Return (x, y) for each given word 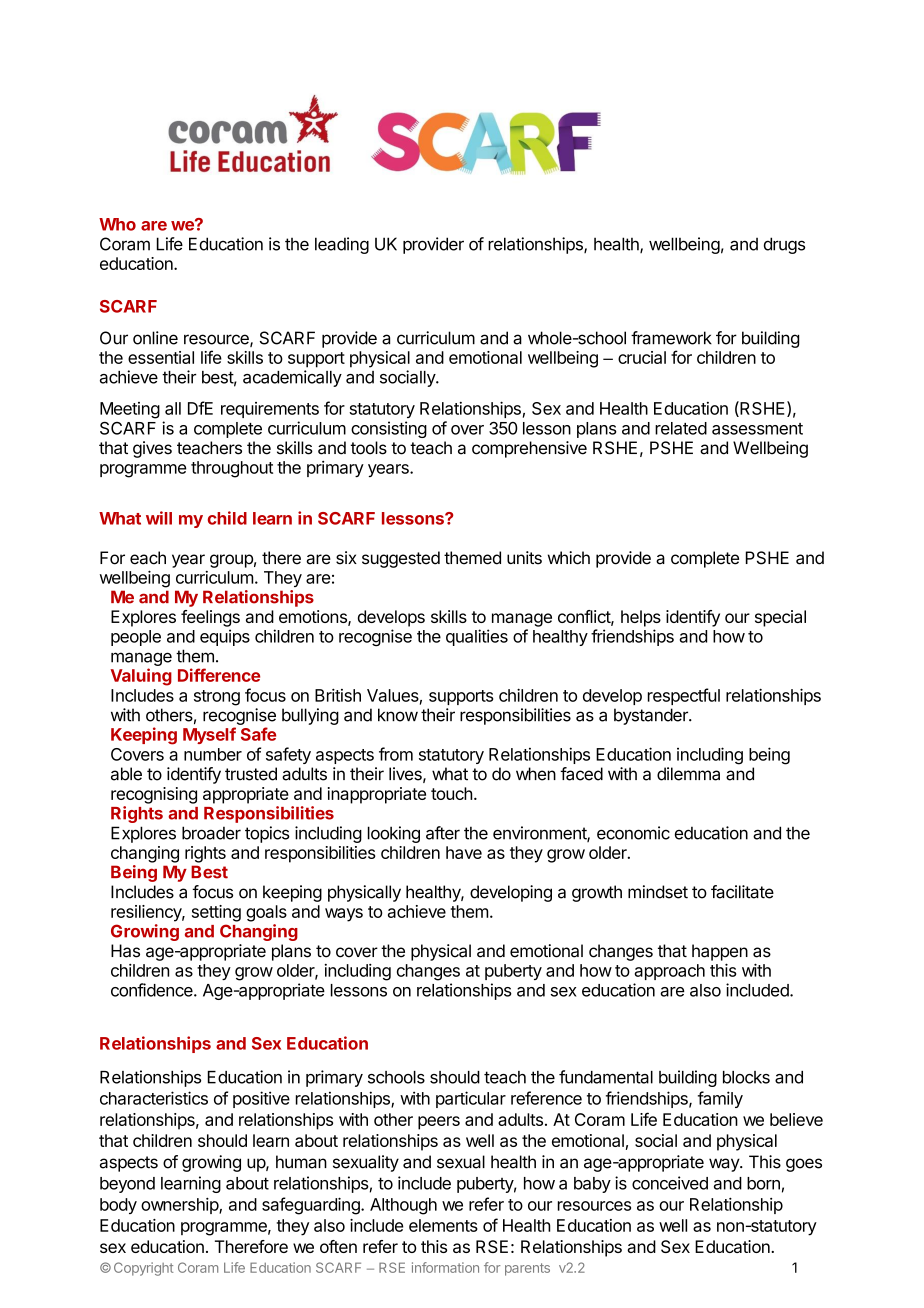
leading (342, 245)
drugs (784, 245)
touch (451, 793)
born (763, 1183)
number (213, 754)
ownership (180, 1205)
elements (443, 1225)
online (155, 338)
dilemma (688, 774)
